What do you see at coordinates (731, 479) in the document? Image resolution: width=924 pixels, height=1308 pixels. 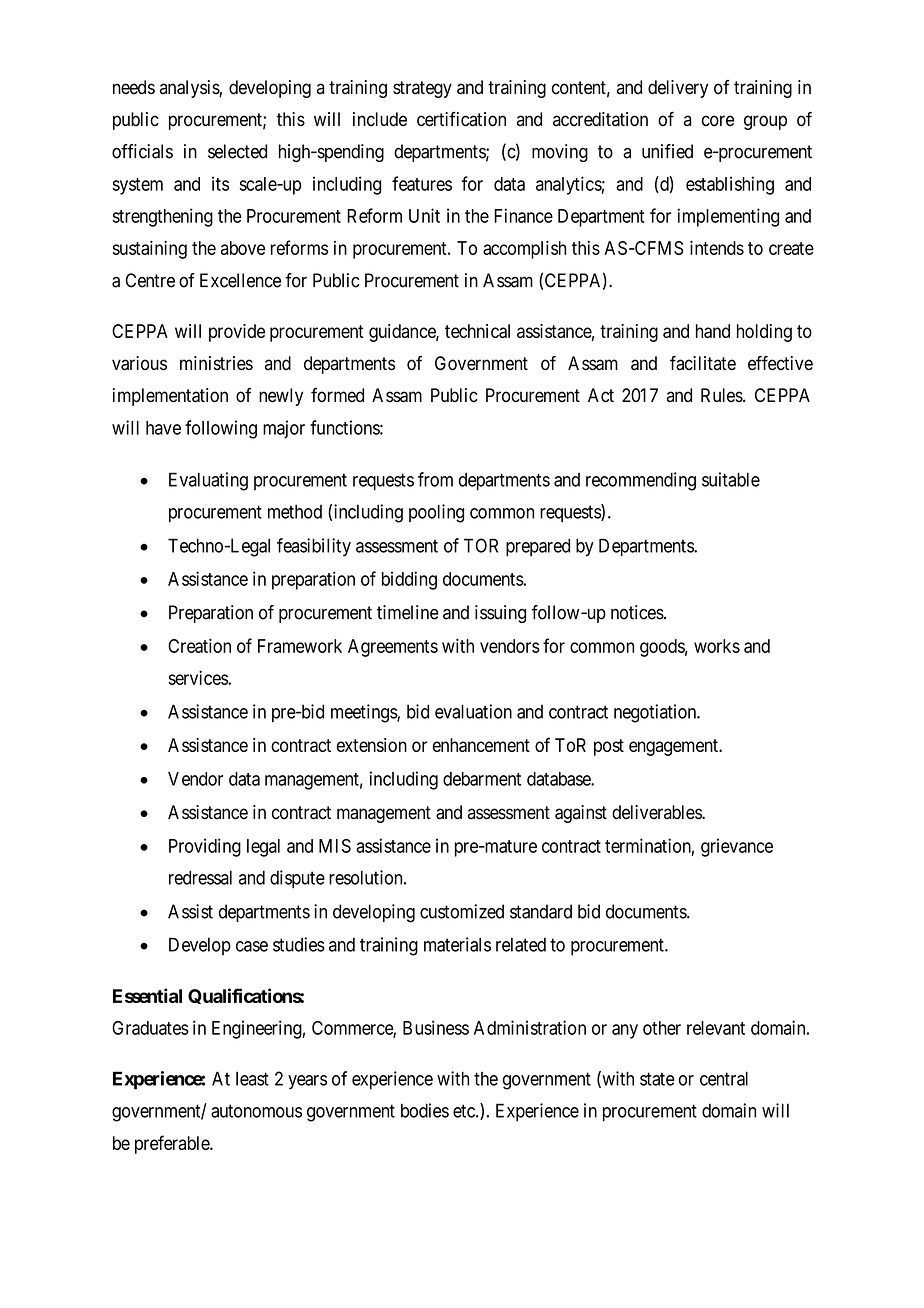 I see `suitable` at bounding box center [731, 479].
